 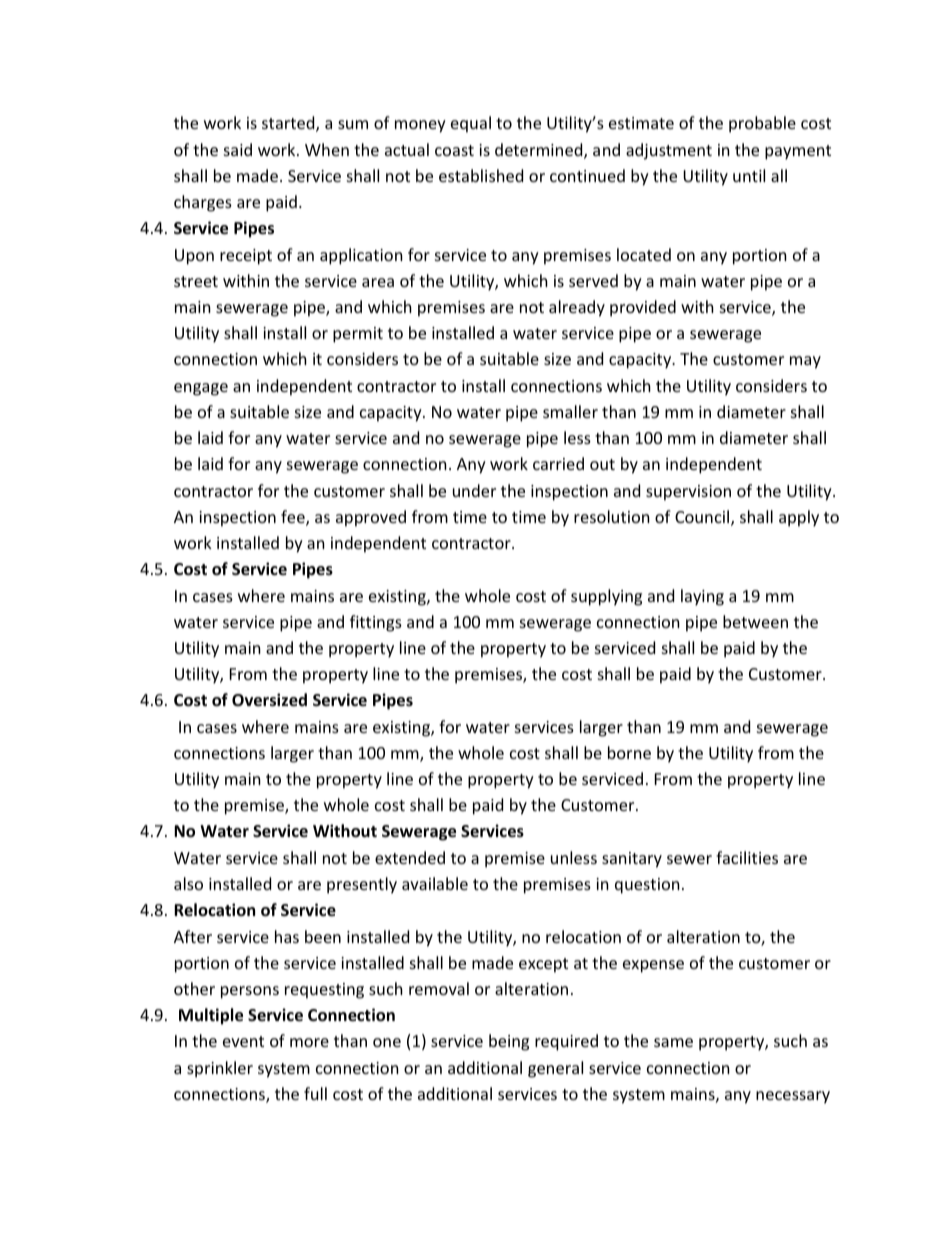 What do you see at coordinates (238, 149) in the screenshot?
I see `said` at bounding box center [238, 149].
